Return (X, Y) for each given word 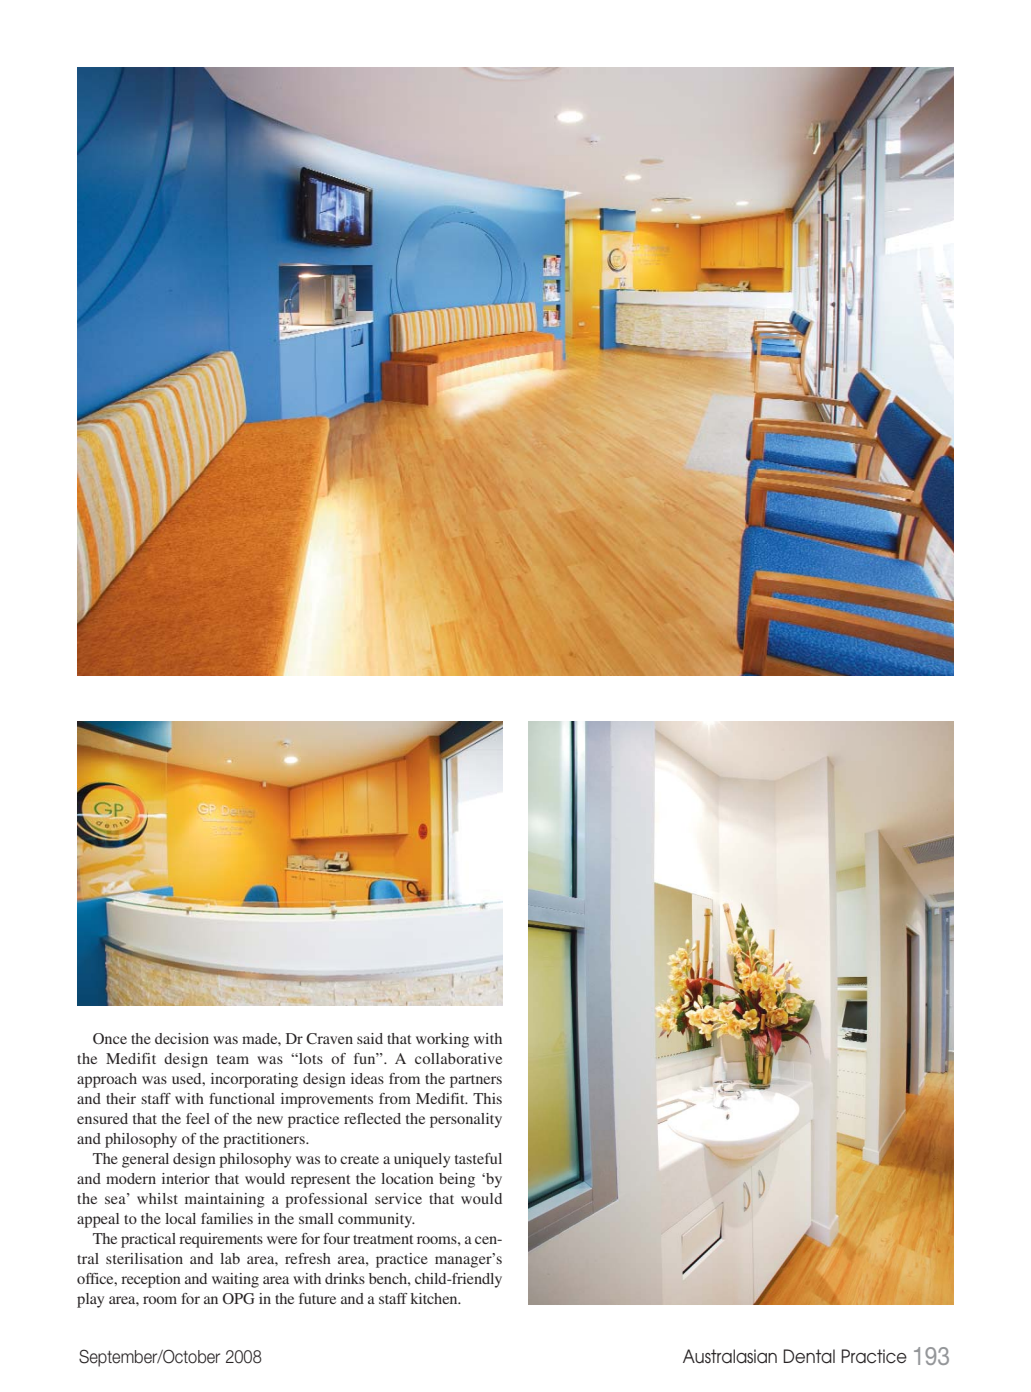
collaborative (458, 1058)
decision (182, 1038)
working (442, 1040)
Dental (809, 1356)
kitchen (435, 1298)
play (90, 1300)
